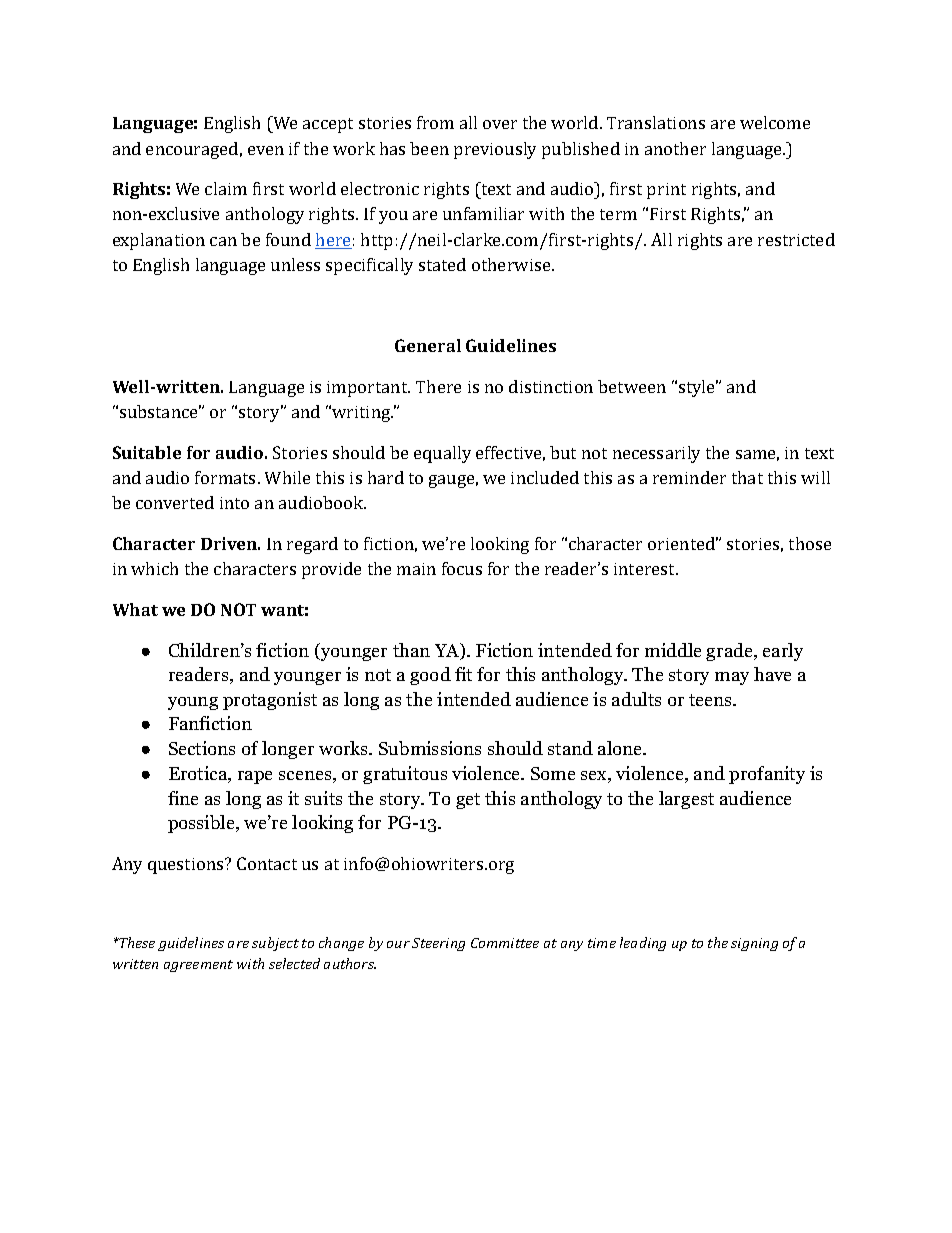 The height and width of the screenshot is (1233, 952). Describe the element at coordinates (295, 264) in the screenshot. I see `unless` at that location.
